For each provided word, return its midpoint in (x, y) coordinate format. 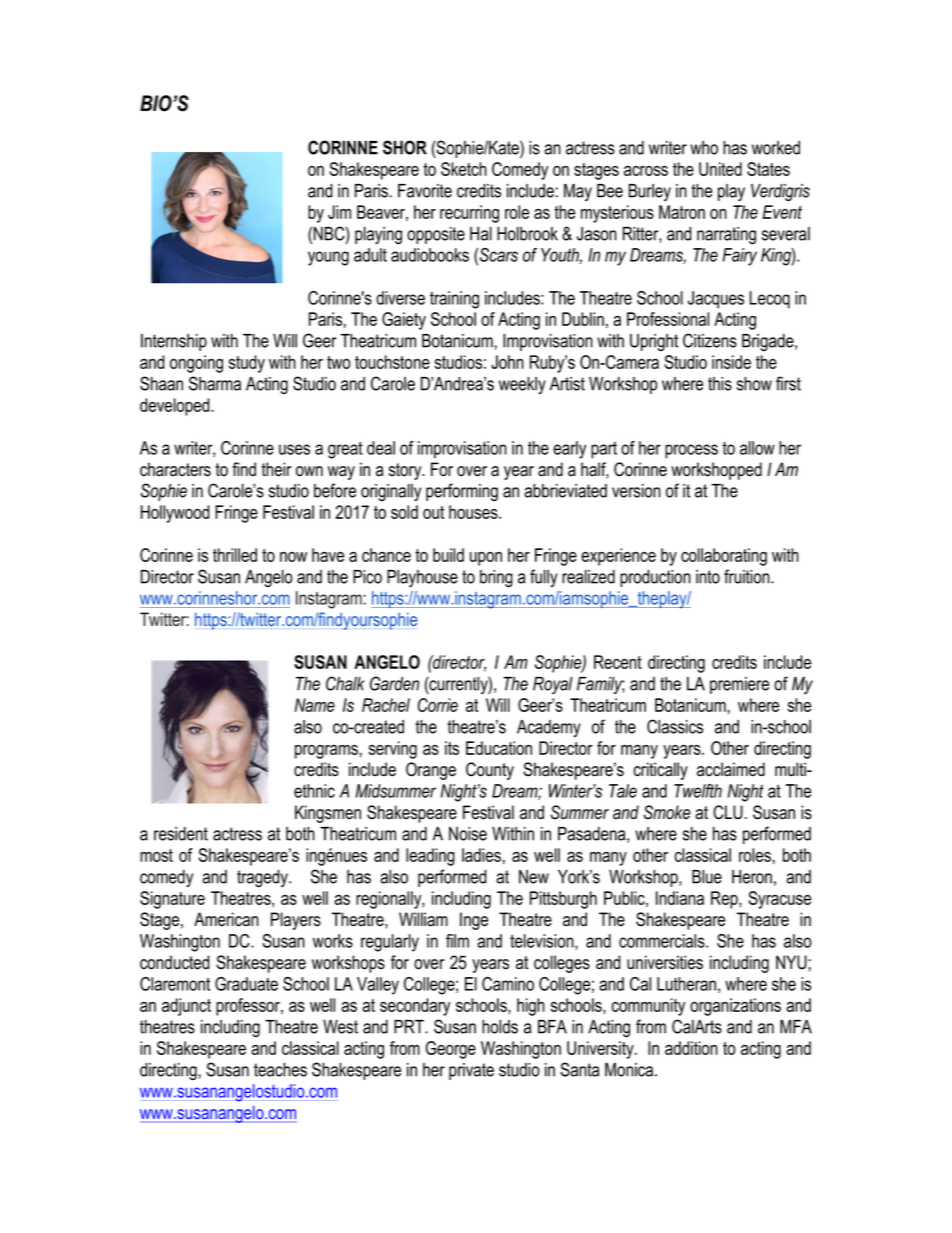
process (691, 451)
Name (315, 705)
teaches (280, 1070)
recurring (469, 214)
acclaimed (731, 769)
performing (462, 492)
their (276, 469)
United (720, 169)
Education (499, 748)
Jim (339, 212)
